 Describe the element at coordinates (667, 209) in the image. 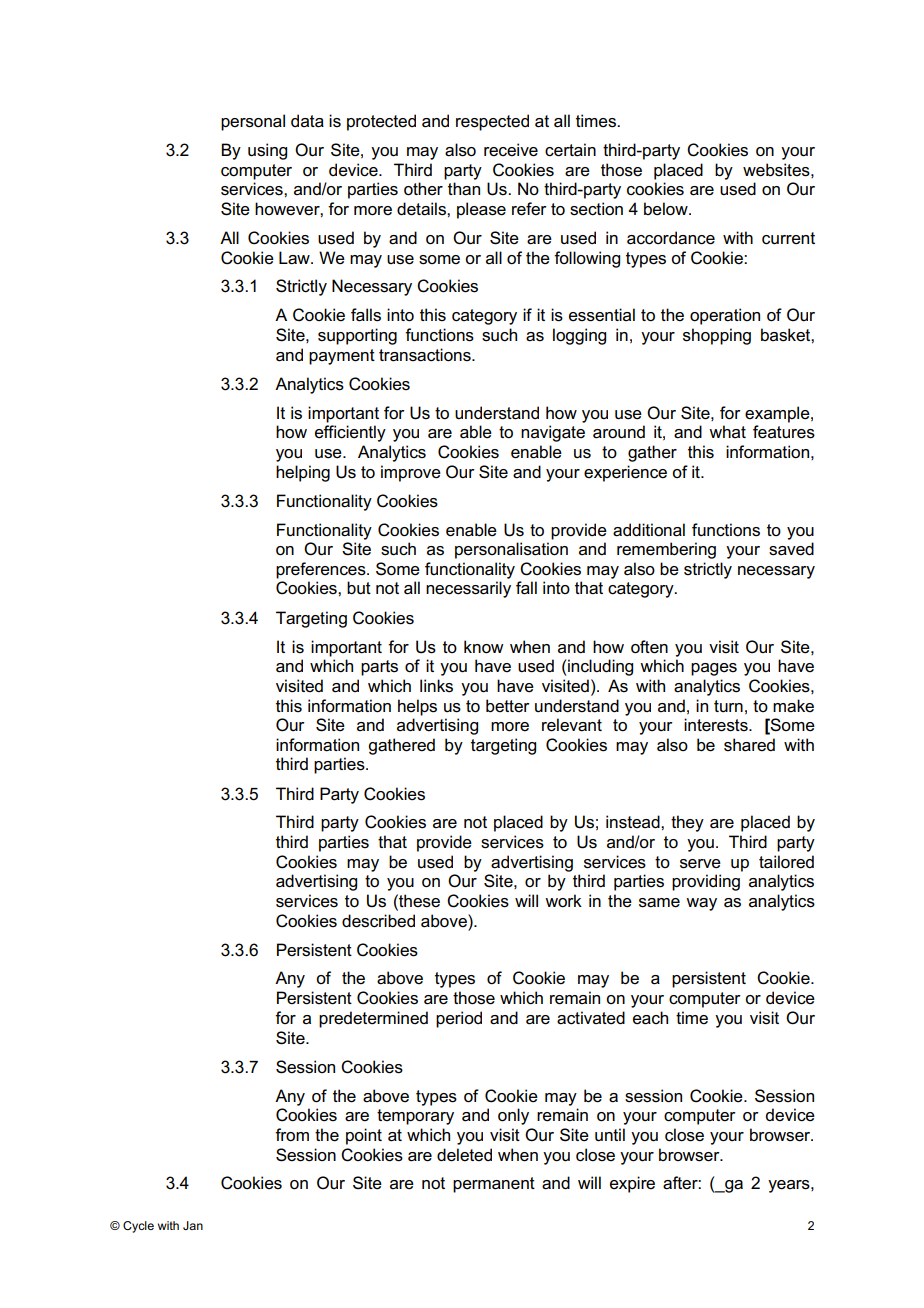

I see `below` at that location.
